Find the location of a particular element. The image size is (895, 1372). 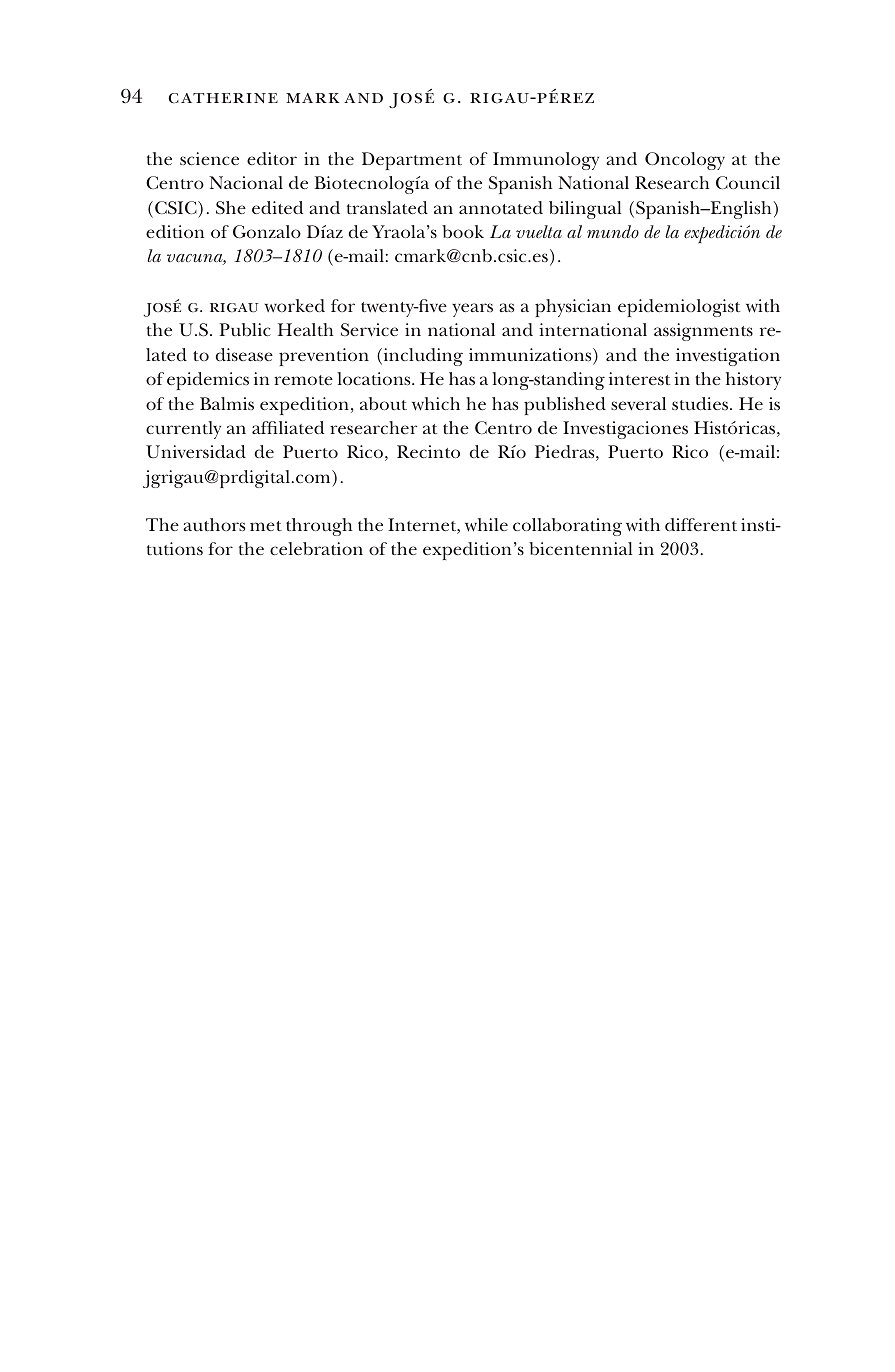

years is located at coordinates (472, 310).
